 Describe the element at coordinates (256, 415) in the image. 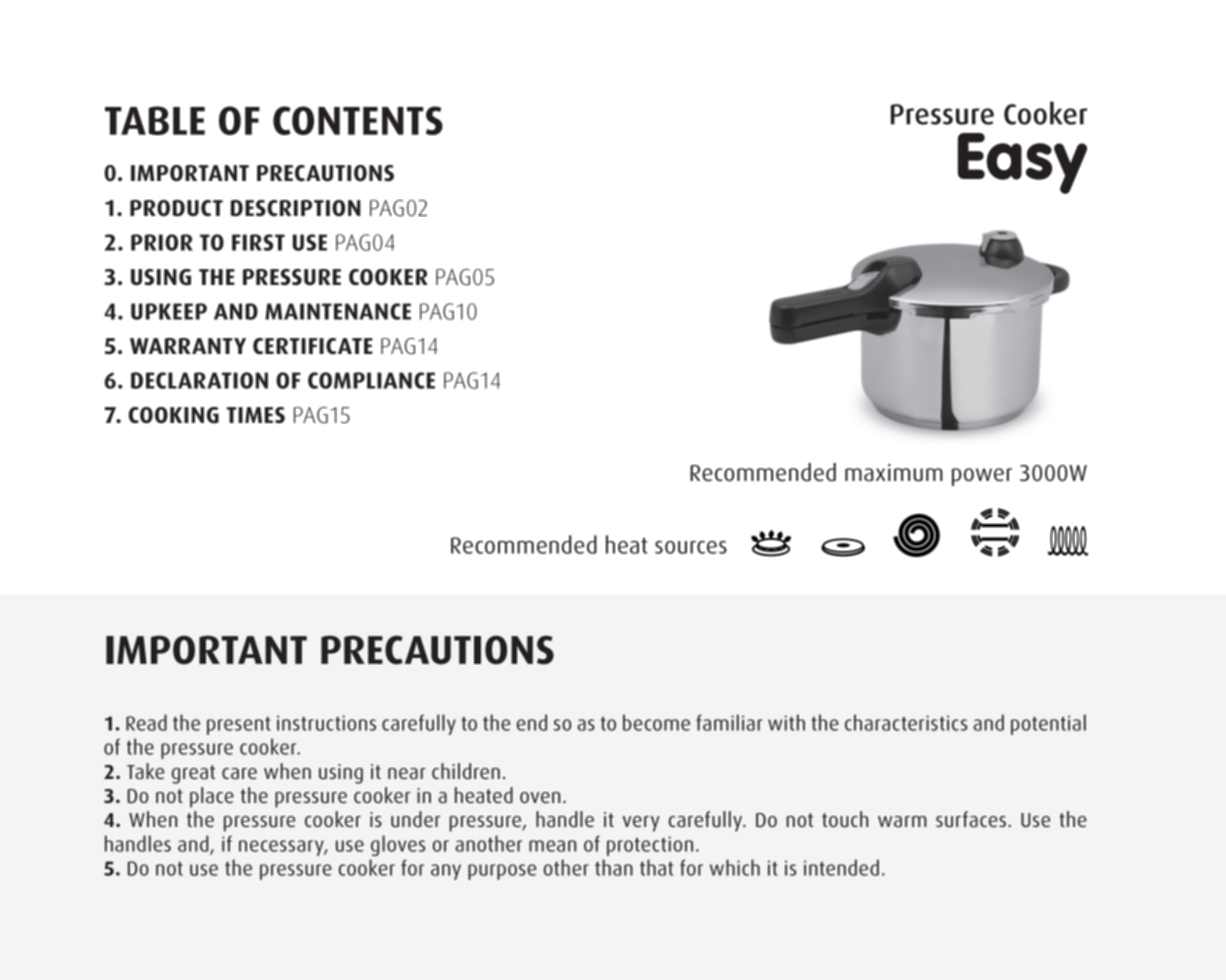

I see `TIMES` at that location.
